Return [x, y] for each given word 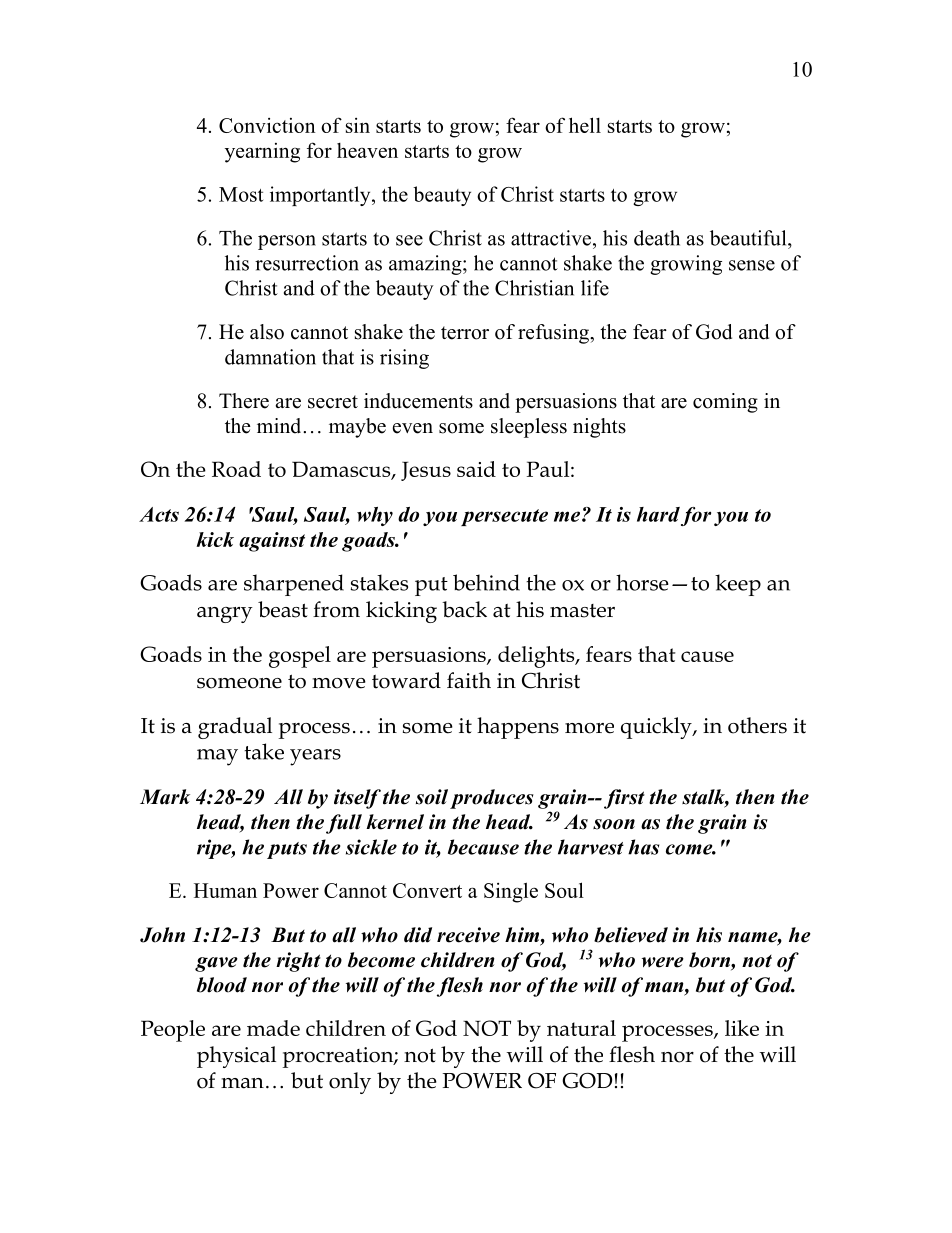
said [476, 469]
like [742, 1028]
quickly [657, 728]
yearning [262, 153]
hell [585, 125]
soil [432, 797]
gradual [235, 728]
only [350, 1083]
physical [236, 1057]
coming [725, 403]
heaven [367, 150]
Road [236, 469]
